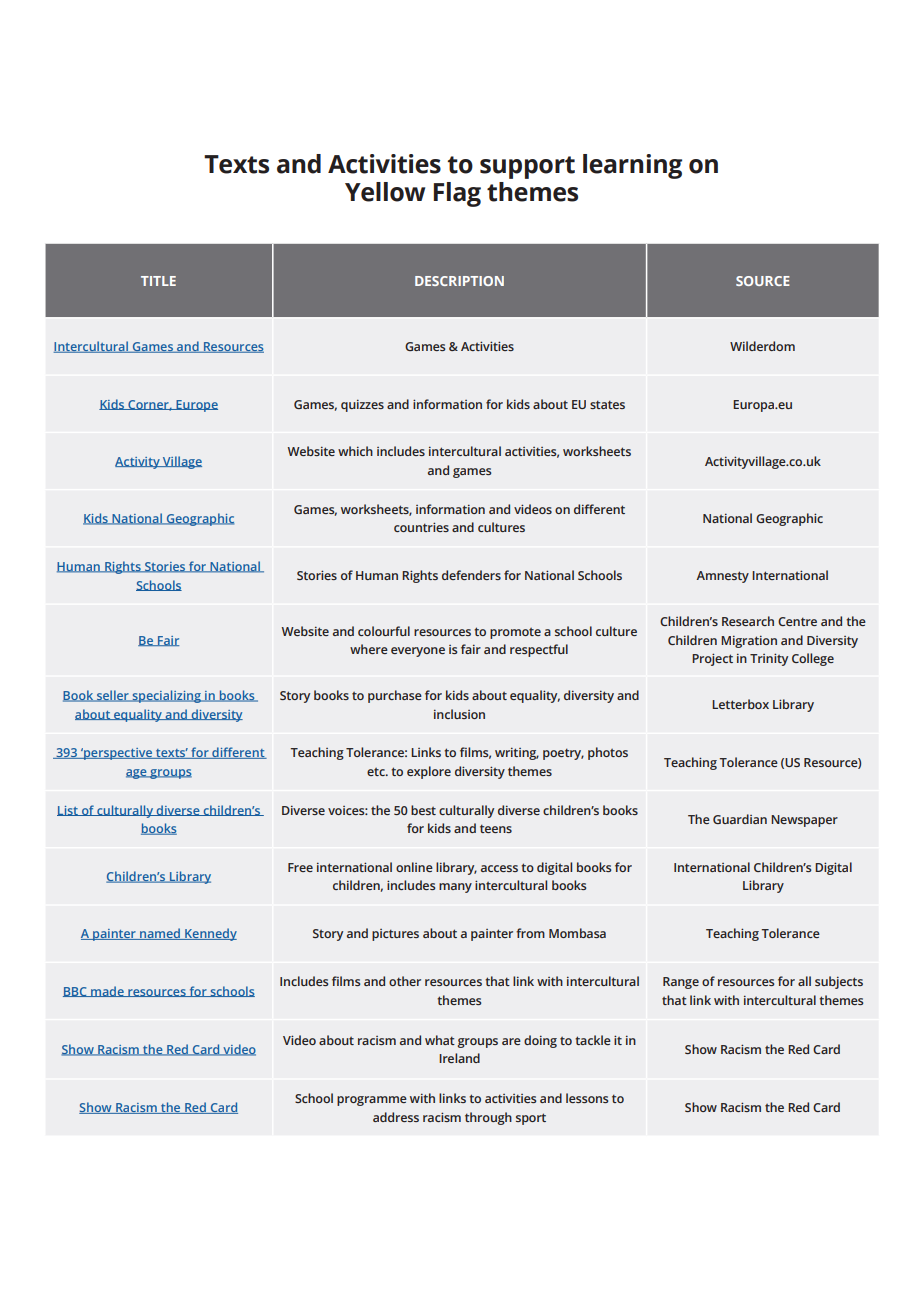 This image has height=1308, width=924. What do you see at coordinates (740, 819) in the image?
I see `Guardian` at bounding box center [740, 819].
